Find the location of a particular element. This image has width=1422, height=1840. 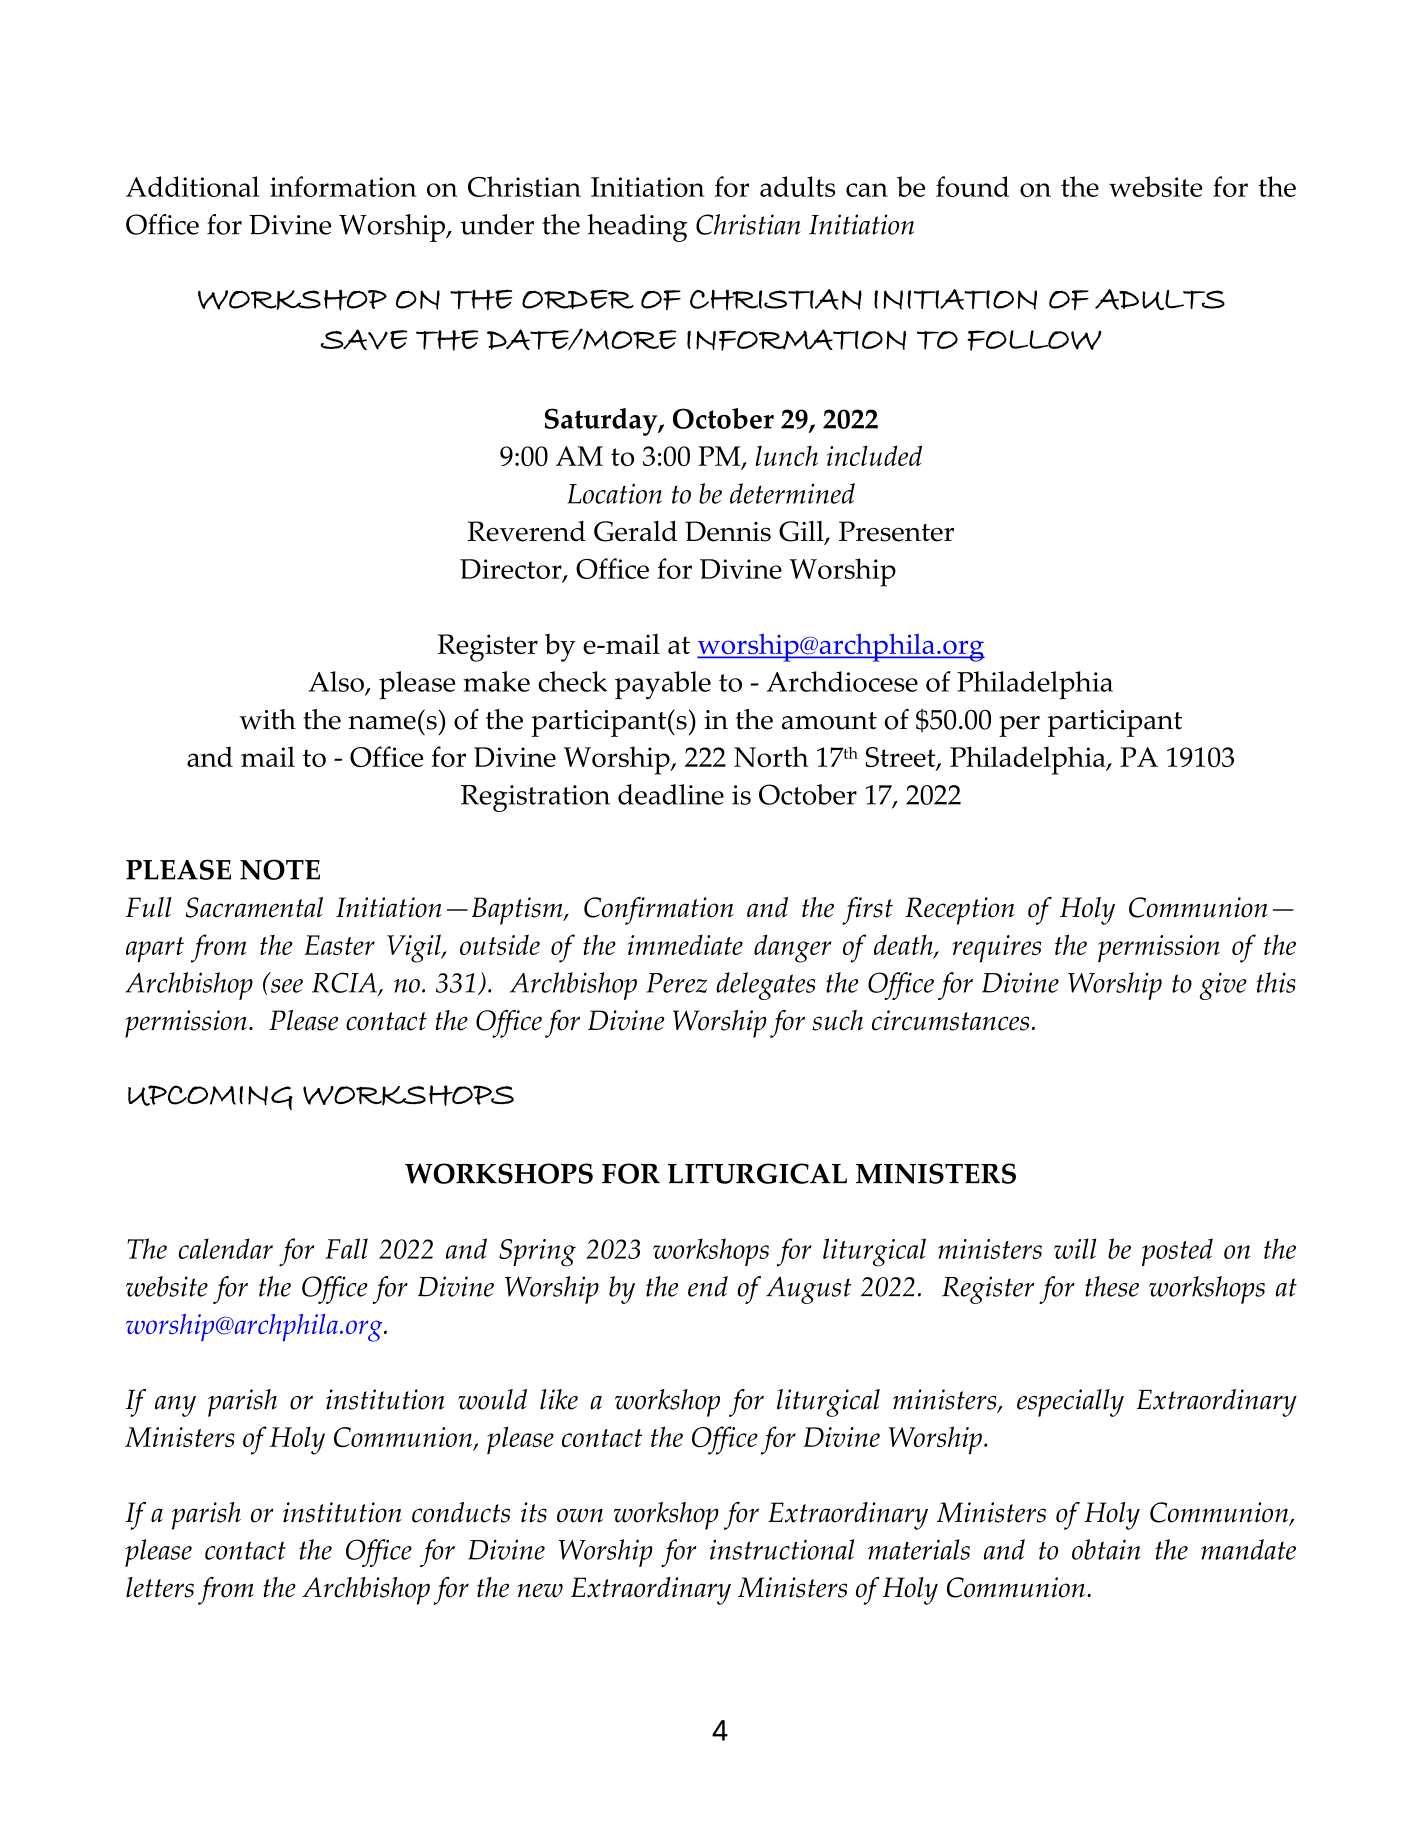

requires is located at coordinates (996, 949).
